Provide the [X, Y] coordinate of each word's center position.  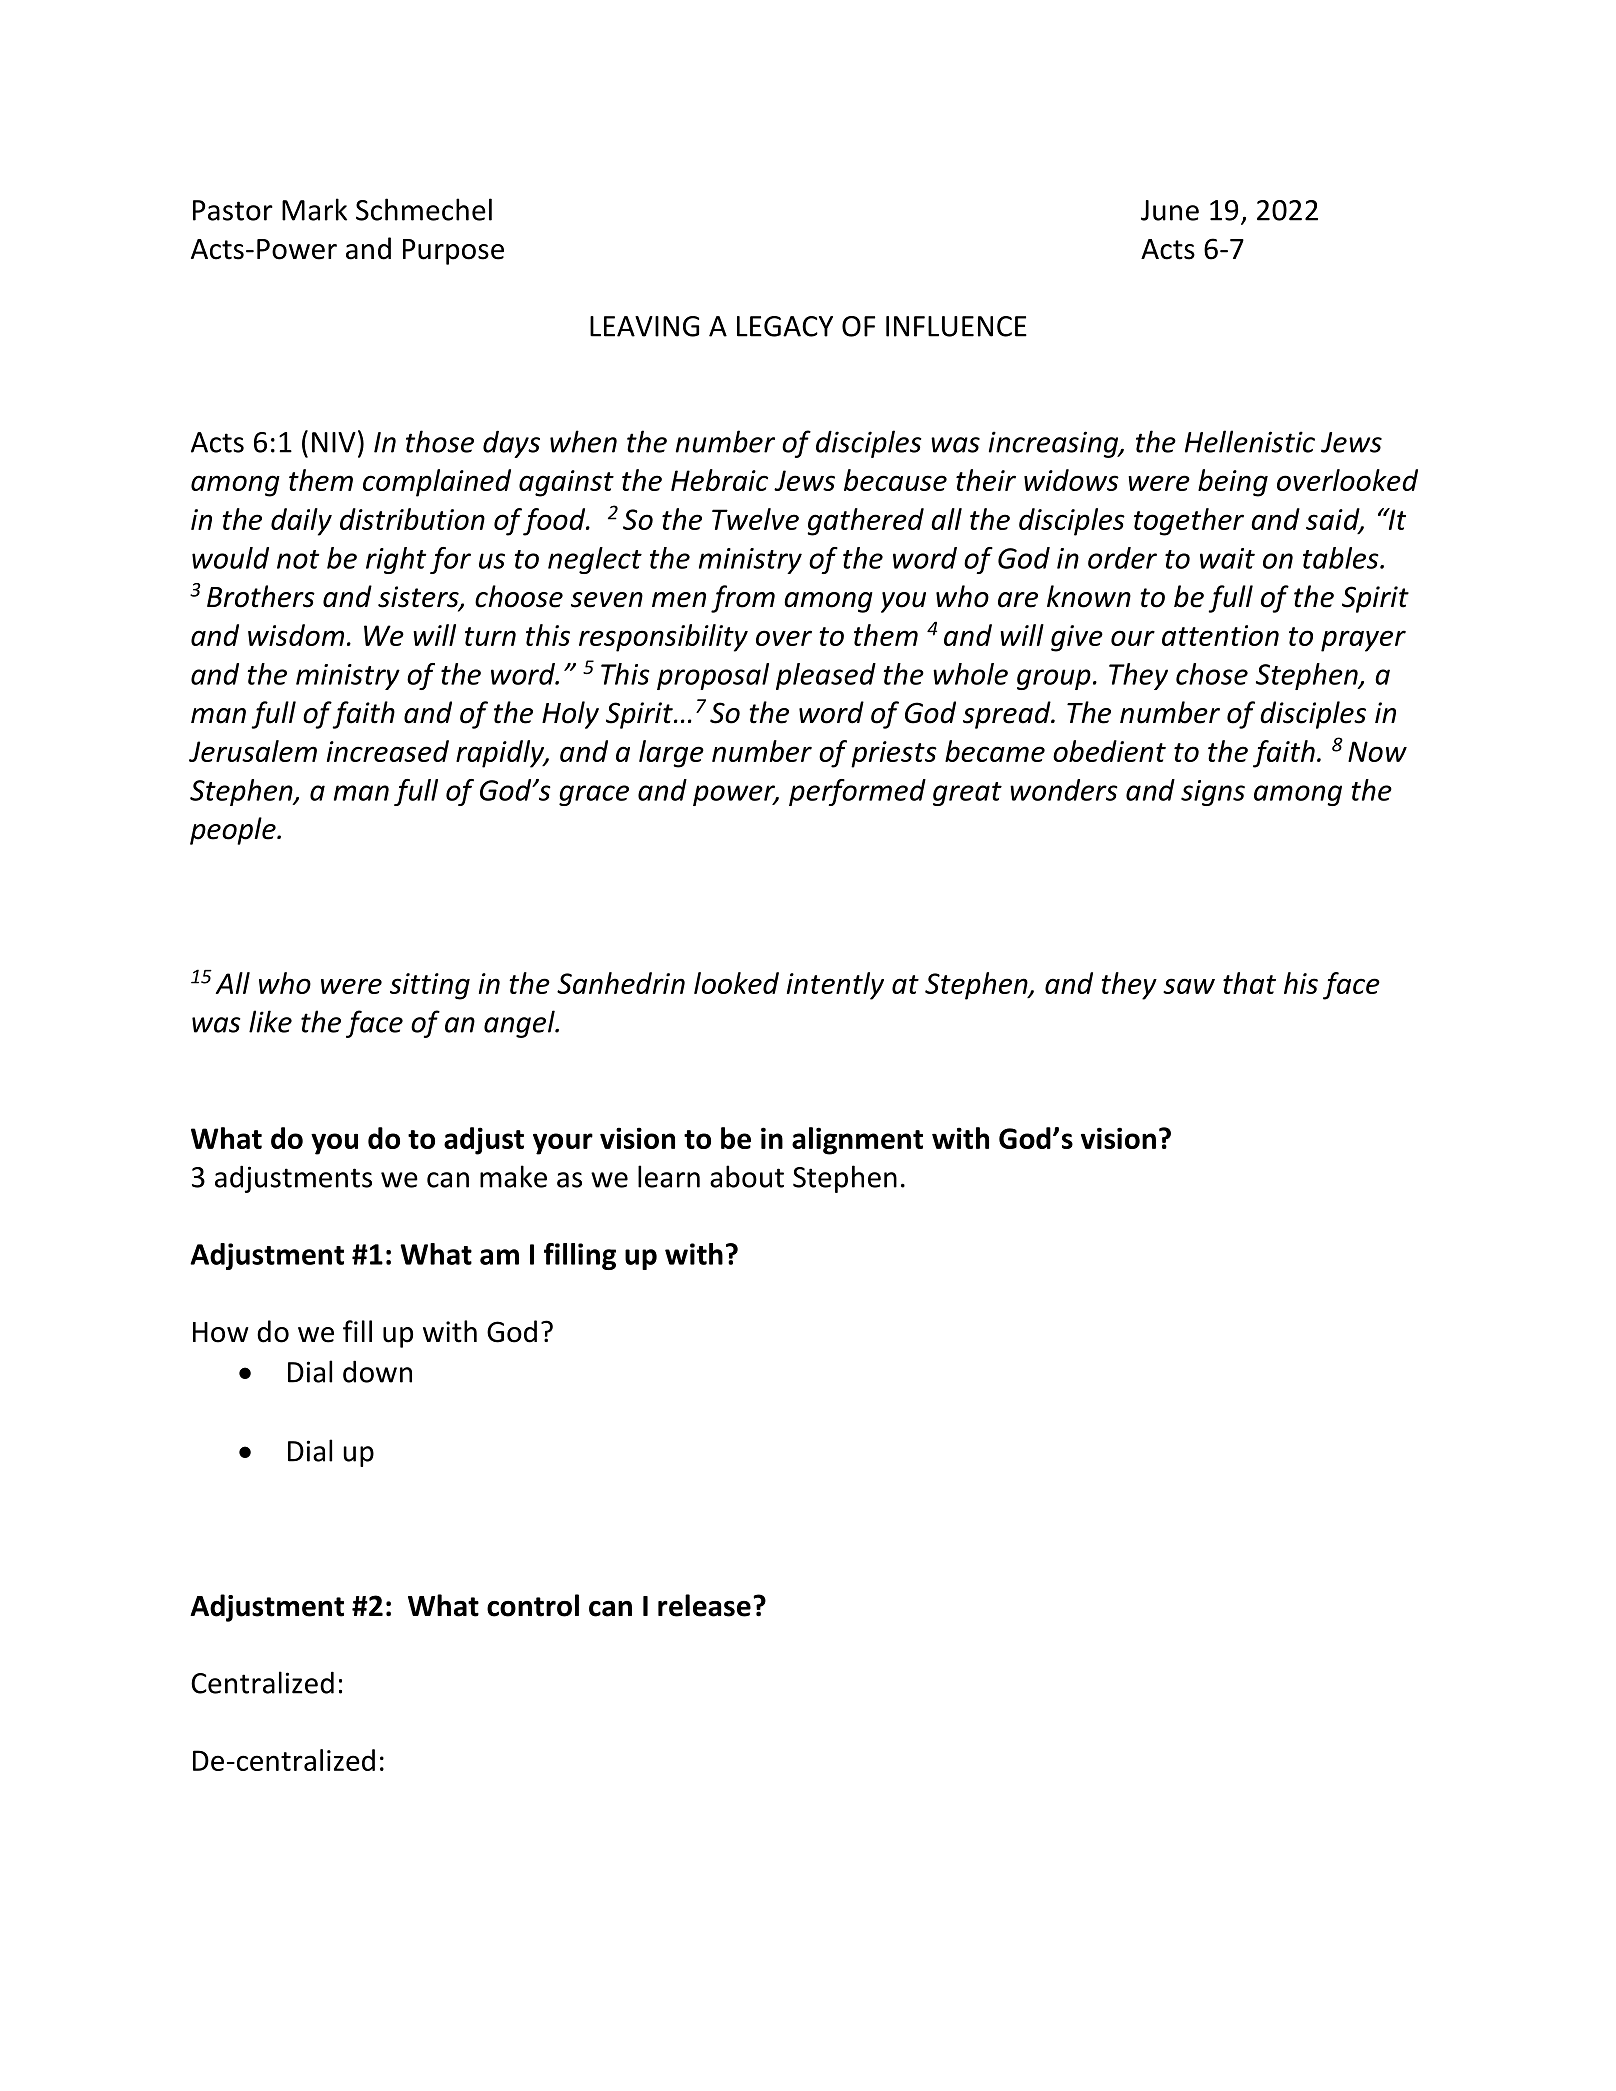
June [1170, 210]
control [533, 1605]
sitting [430, 986]
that [1249, 983]
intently [835, 986]
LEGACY [785, 326]
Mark [314, 209]
